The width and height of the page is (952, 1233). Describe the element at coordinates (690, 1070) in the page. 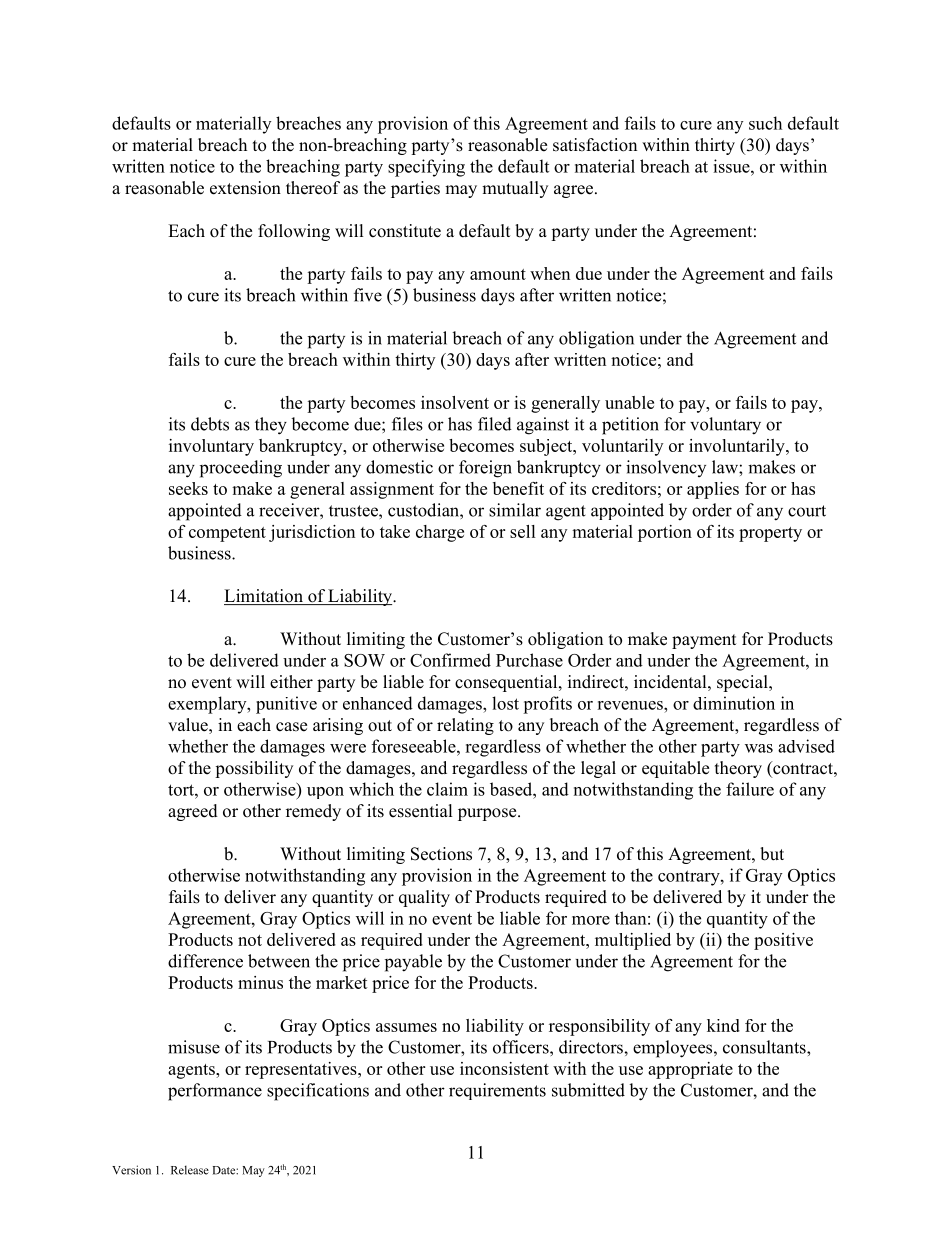

I see `appropriate` at that location.
